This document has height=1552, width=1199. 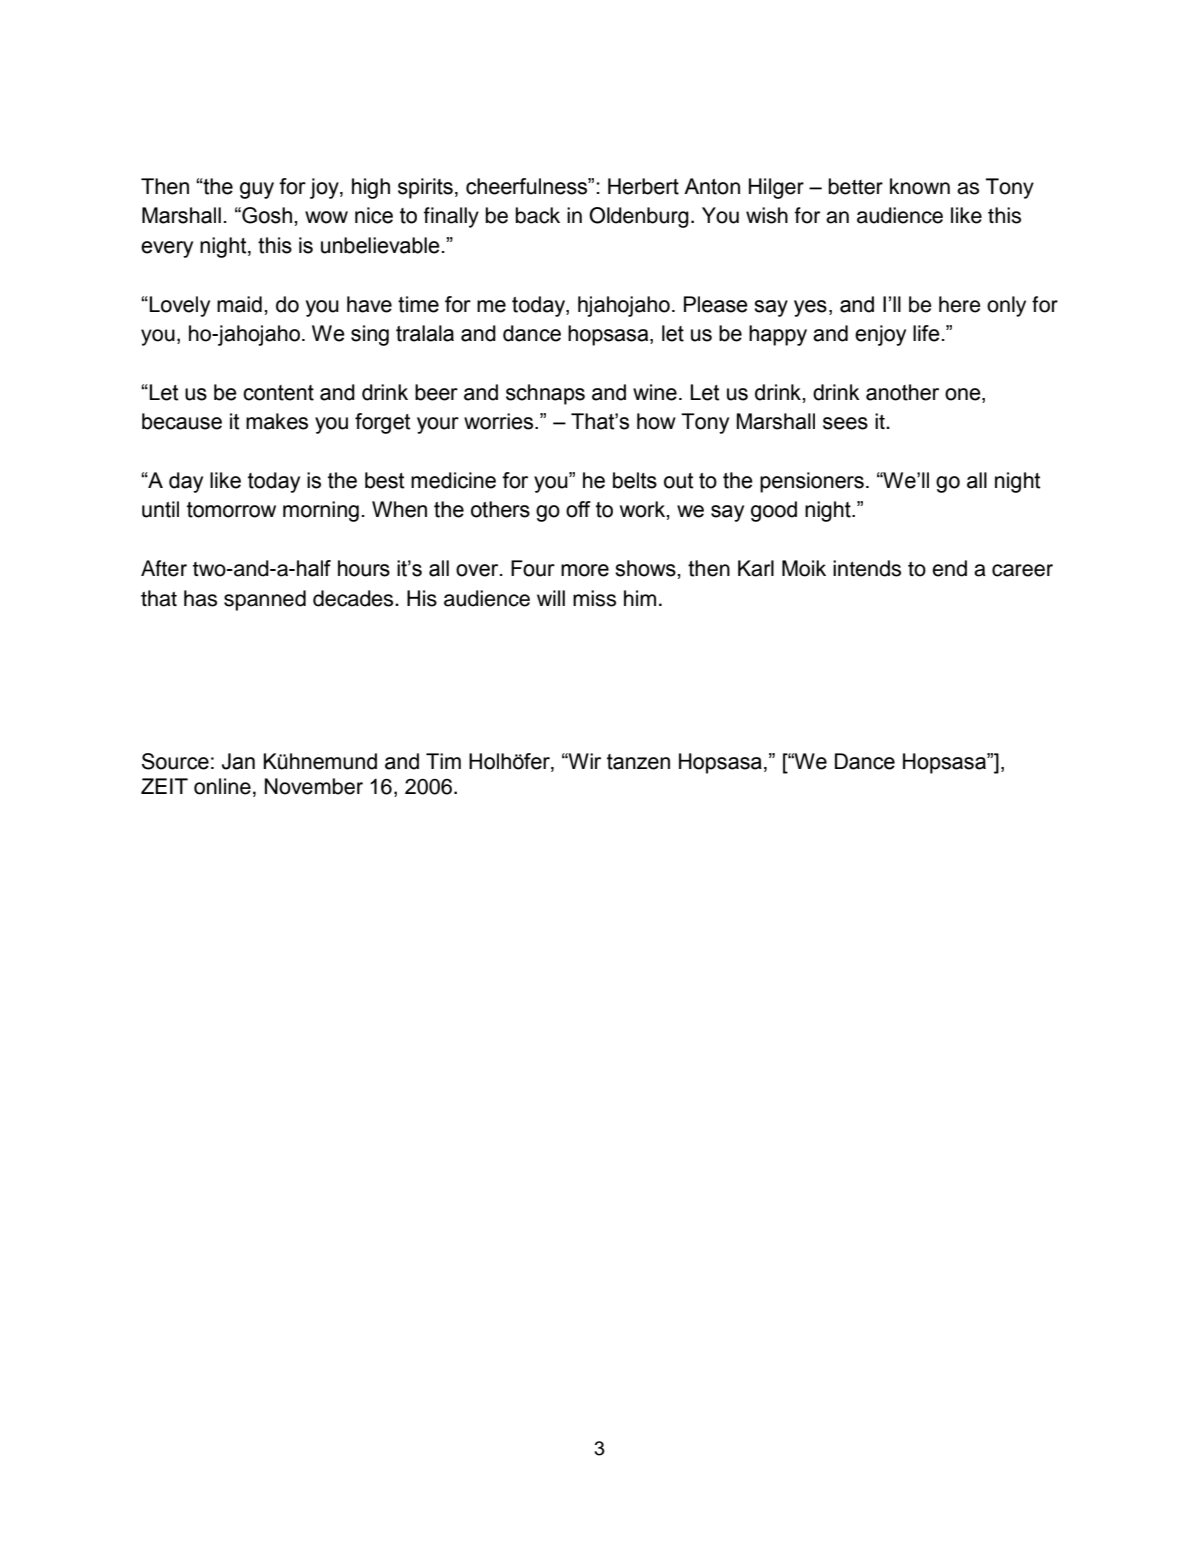 What do you see at coordinates (867, 568) in the document?
I see `intends` at bounding box center [867, 568].
